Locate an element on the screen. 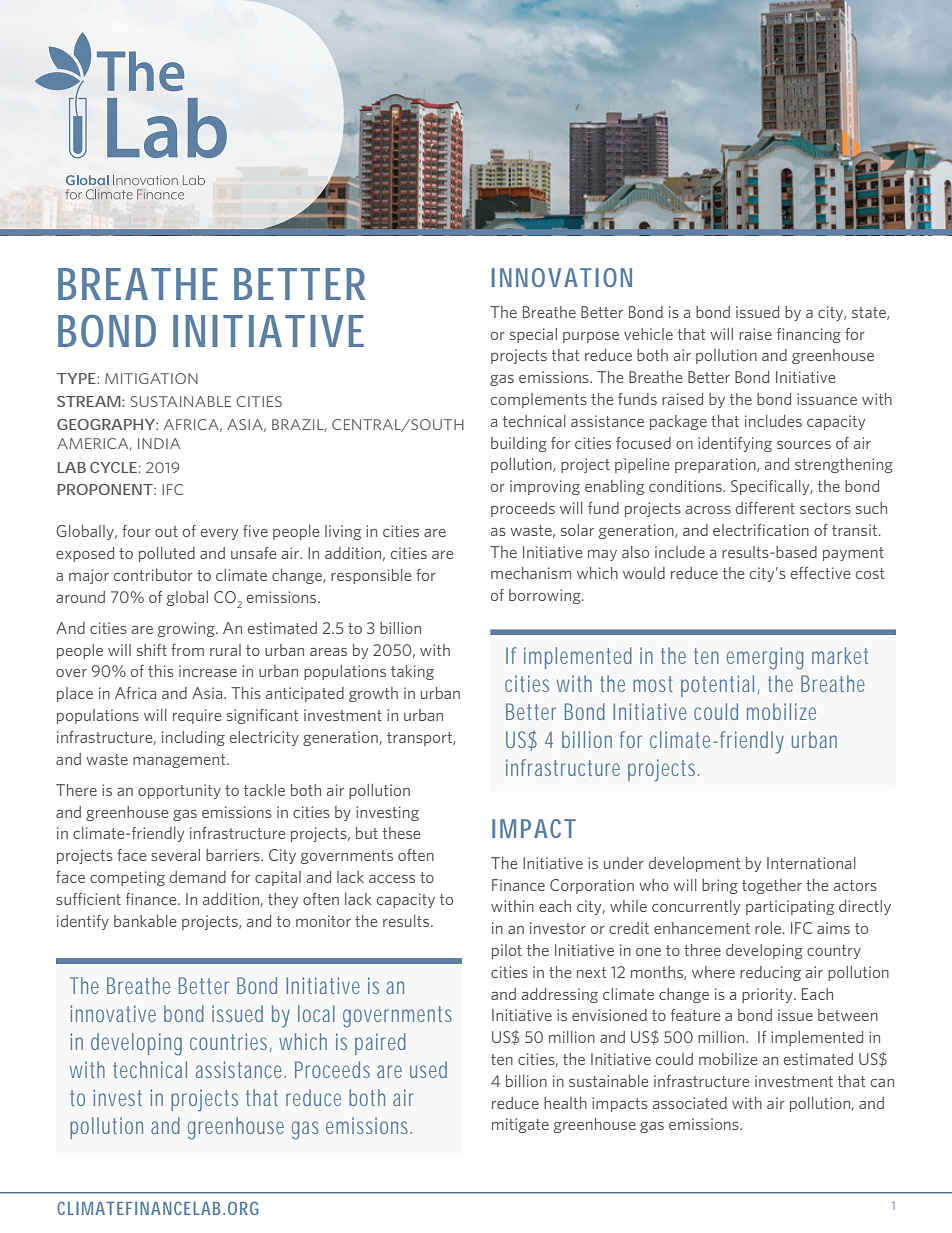 The width and height of the screenshot is (952, 1233). mitigate is located at coordinates (520, 1125).
